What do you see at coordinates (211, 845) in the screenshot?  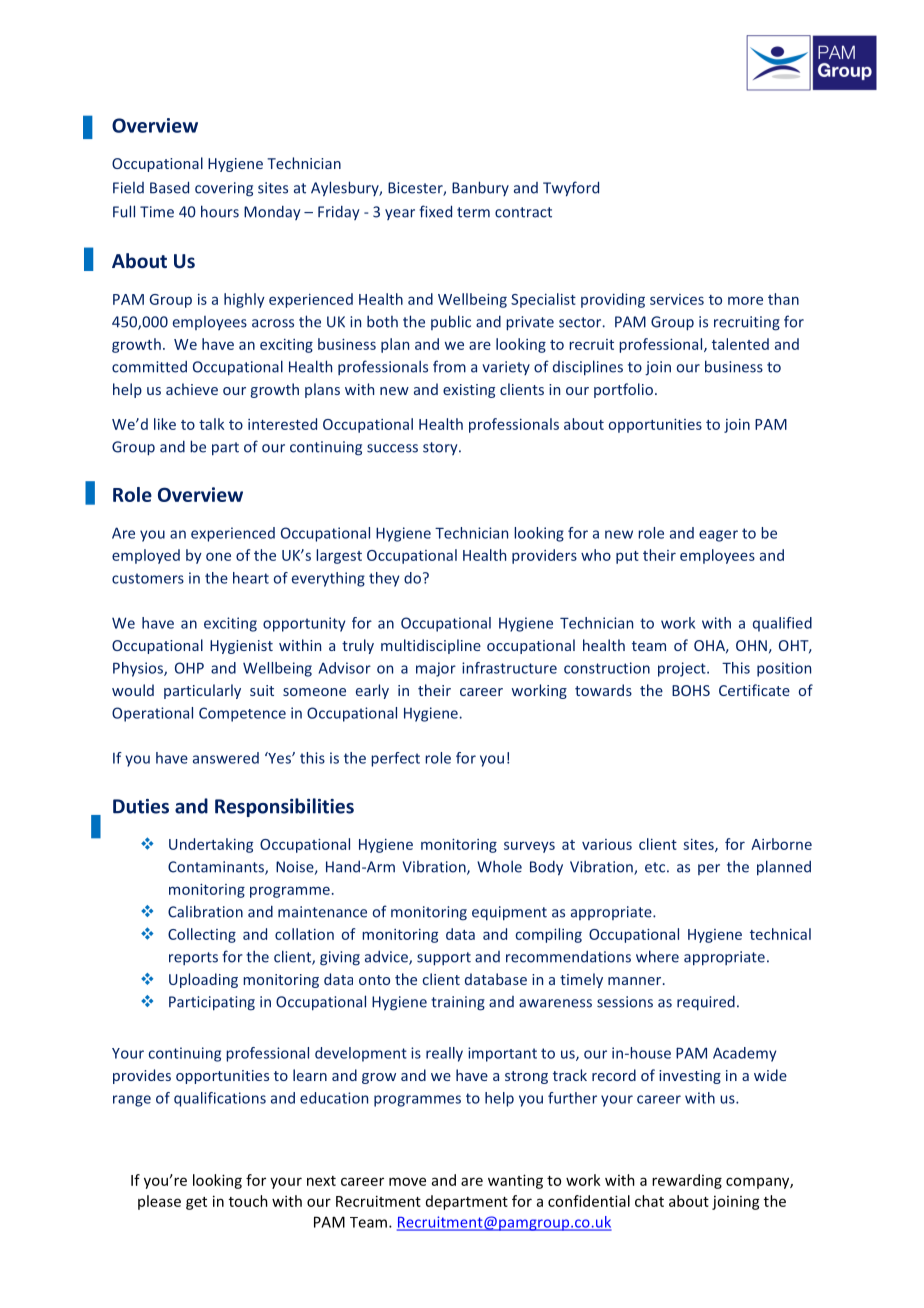 I see `Undertaking` at bounding box center [211, 845].
